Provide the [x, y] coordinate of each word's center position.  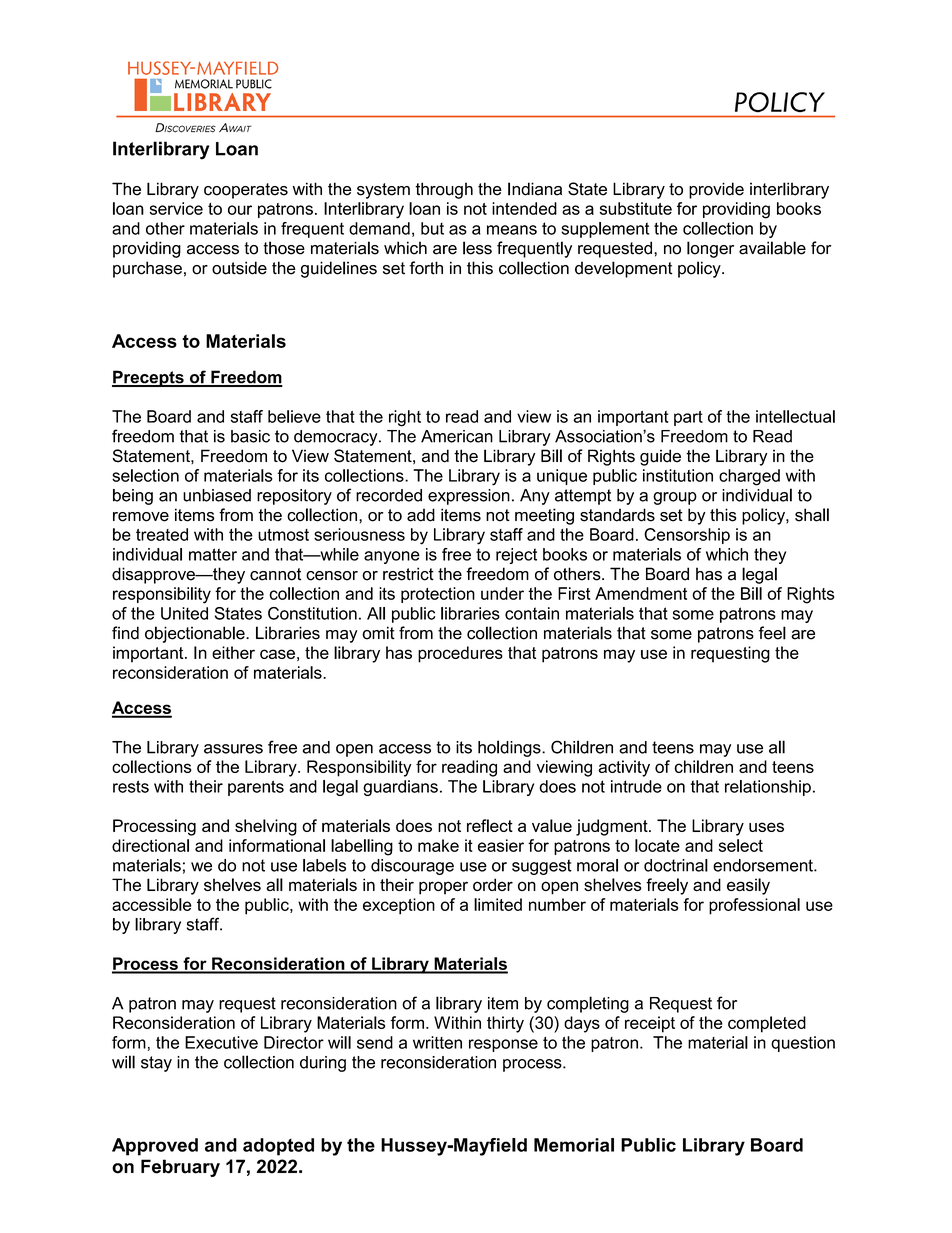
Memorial [574, 1145]
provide [716, 190]
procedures [460, 654]
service [176, 208]
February [180, 1168]
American [457, 436]
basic [250, 436]
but [432, 228]
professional [754, 906]
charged [749, 477]
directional [150, 845]
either [233, 652]
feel [772, 633]
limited [498, 904]
